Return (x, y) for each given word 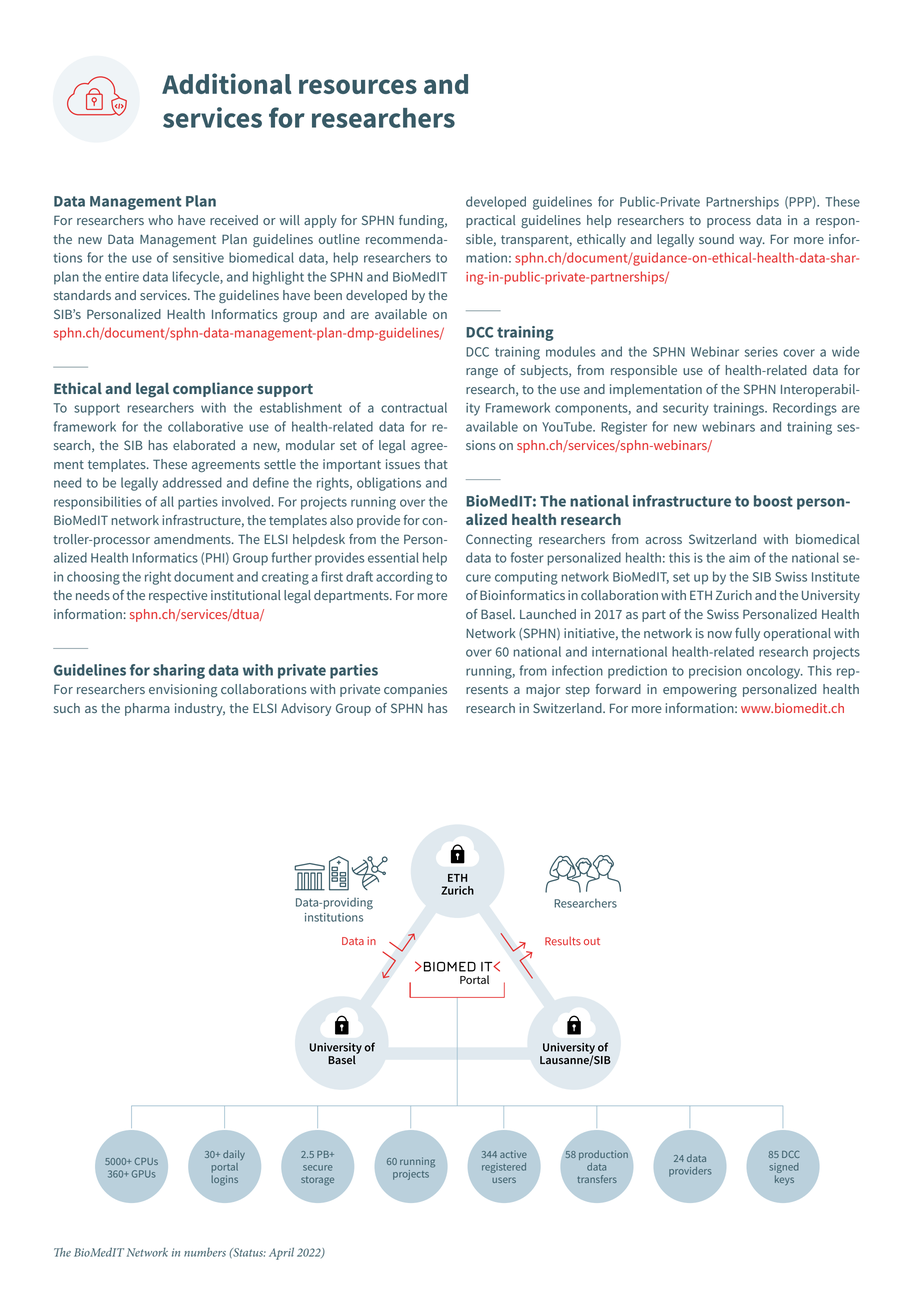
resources (358, 86)
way (752, 242)
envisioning (183, 690)
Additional (226, 83)
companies (415, 690)
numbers (205, 1252)
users (504, 1180)
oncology (775, 672)
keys (784, 1180)
